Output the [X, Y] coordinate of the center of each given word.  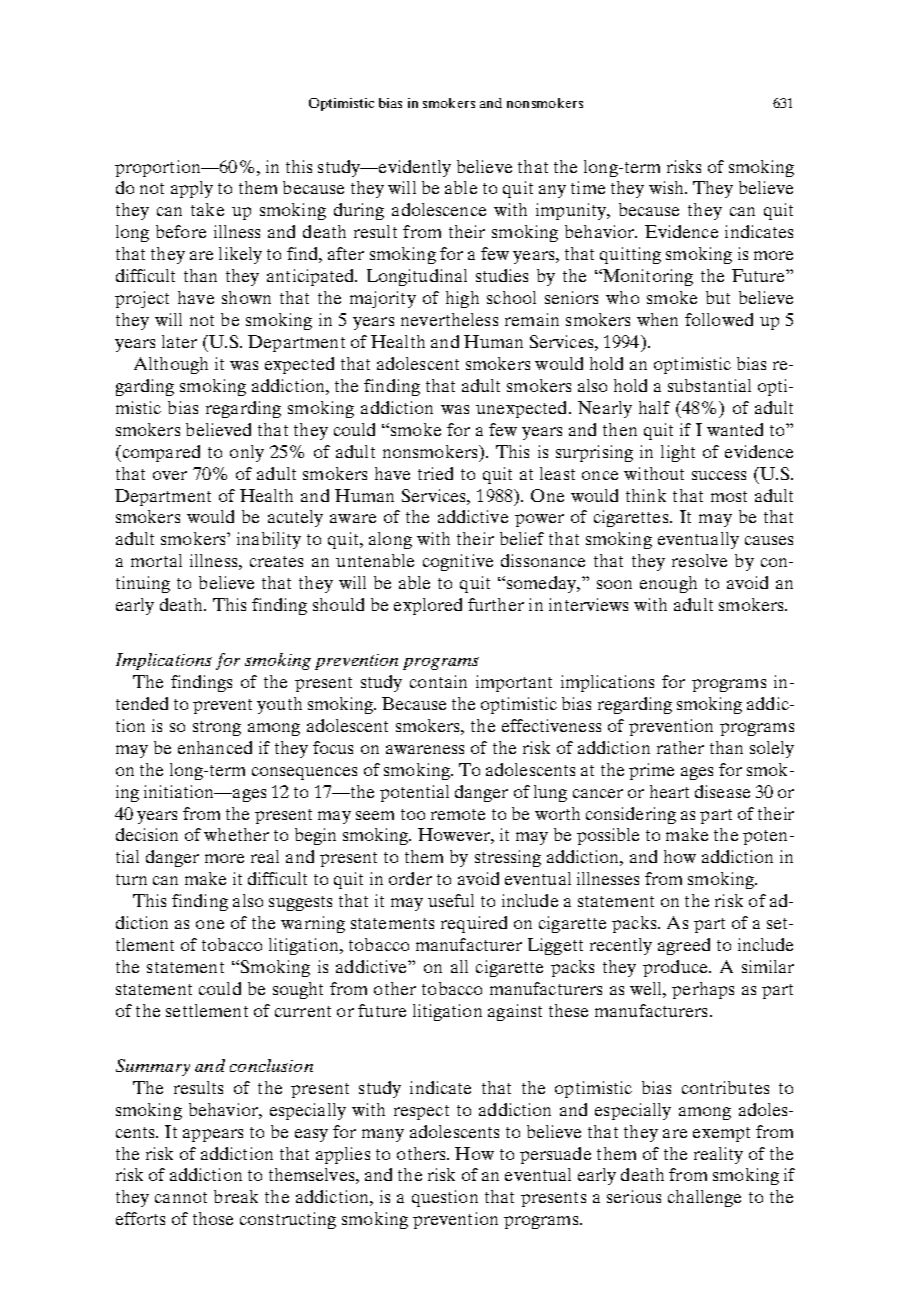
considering [631, 815]
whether [236, 834]
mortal [156, 560]
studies [502, 275]
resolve [699, 560]
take [207, 209]
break [236, 1196]
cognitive [458, 562]
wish [668, 187]
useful [451, 900]
